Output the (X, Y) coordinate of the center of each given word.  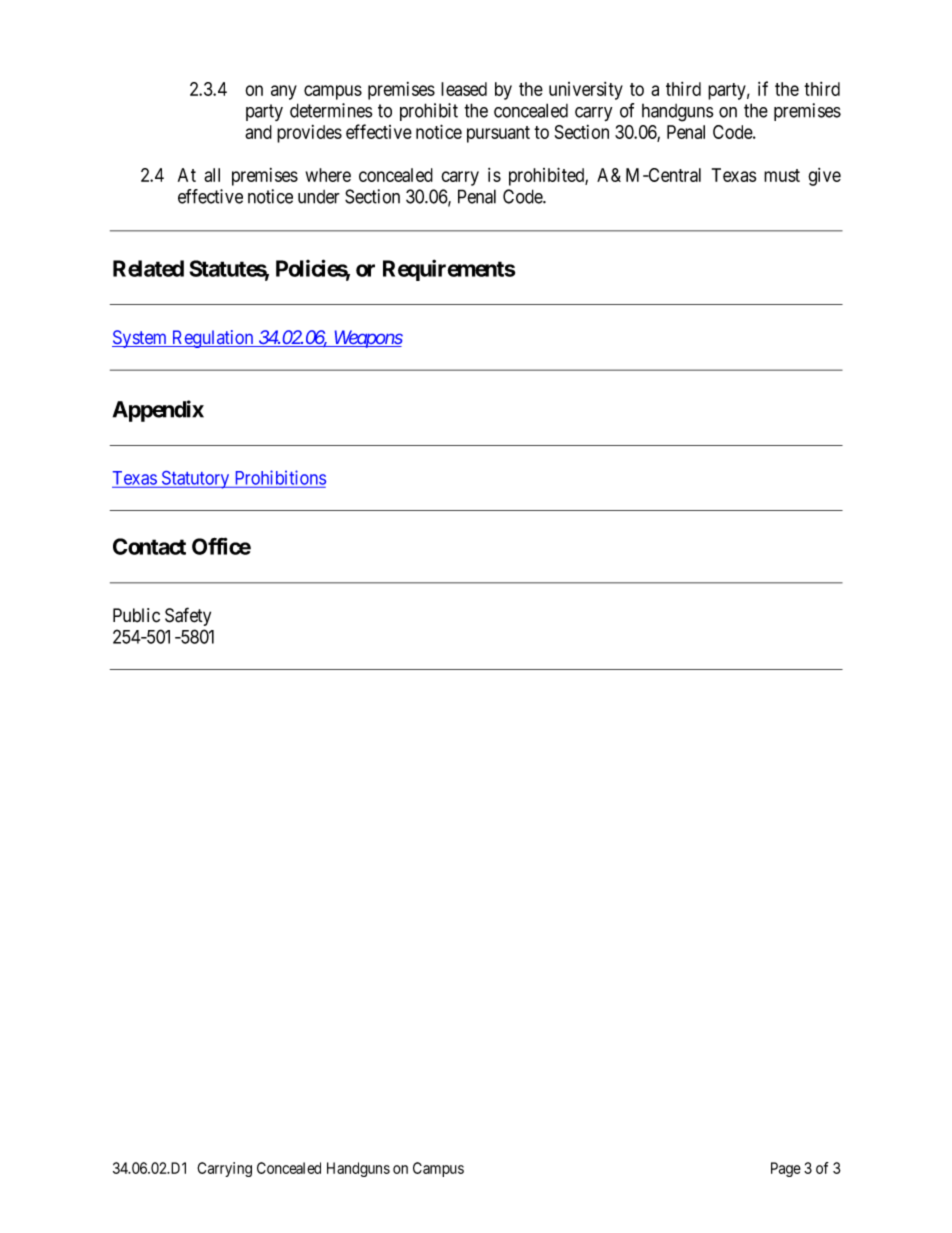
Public (136, 615)
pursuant (498, 134)
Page (786, 1169)
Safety (188, 616)
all (212, 175)
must (782, 175)
